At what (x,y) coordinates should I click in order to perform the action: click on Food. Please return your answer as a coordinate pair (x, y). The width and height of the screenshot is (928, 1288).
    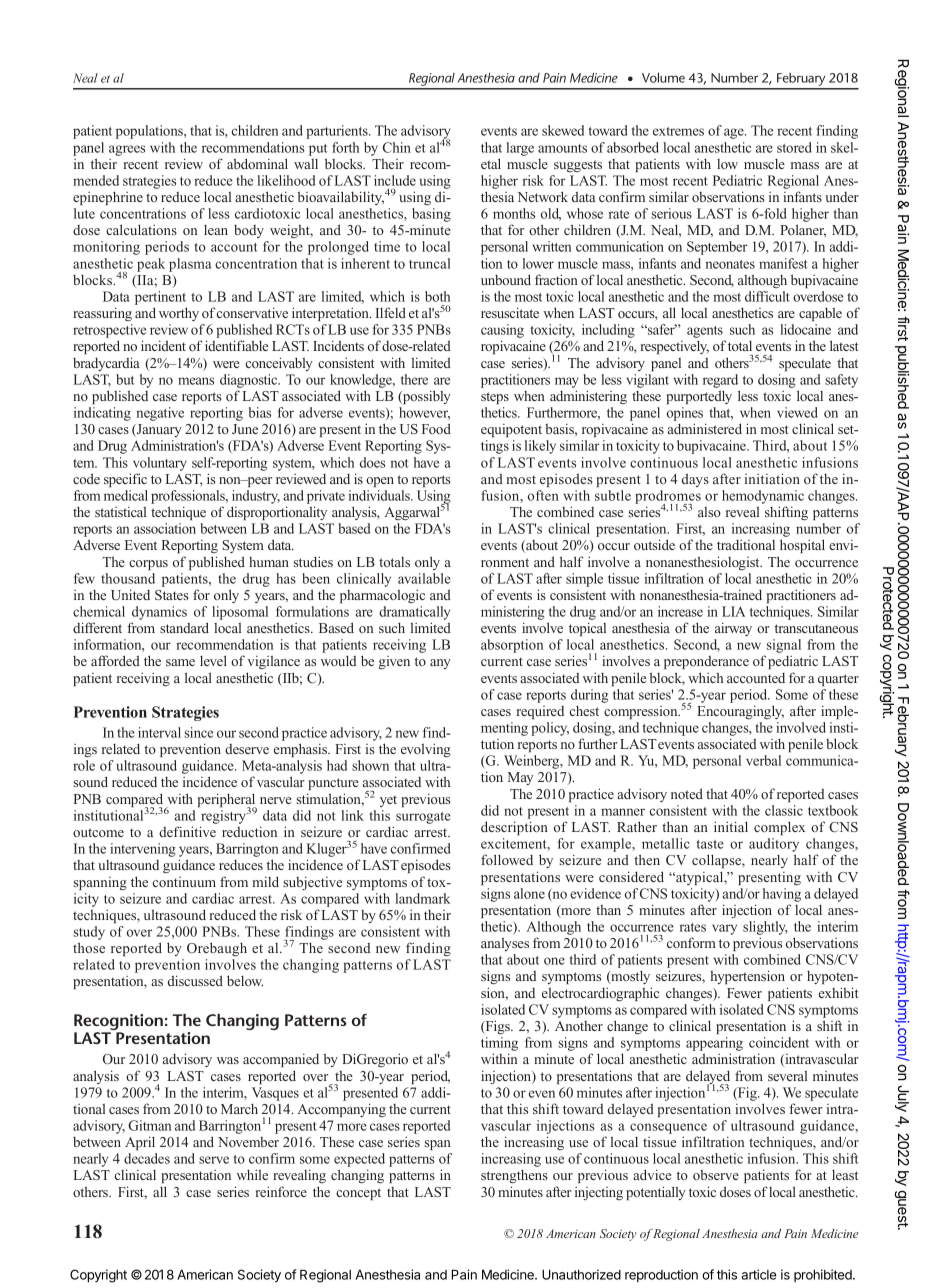
    Looking at the image, I should click on (436, 428).
